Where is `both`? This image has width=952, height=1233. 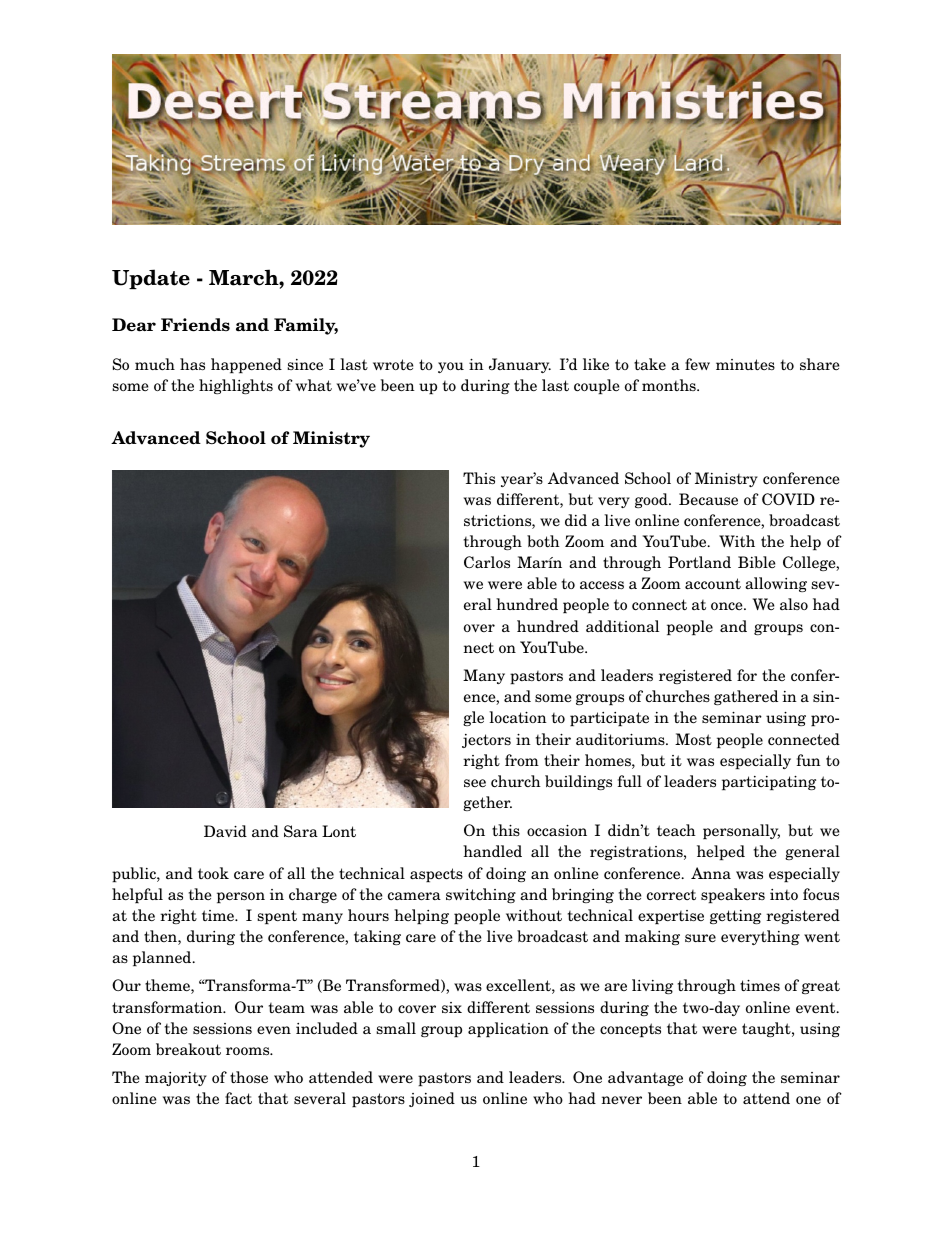 both is located at coordinates (543, 541).
